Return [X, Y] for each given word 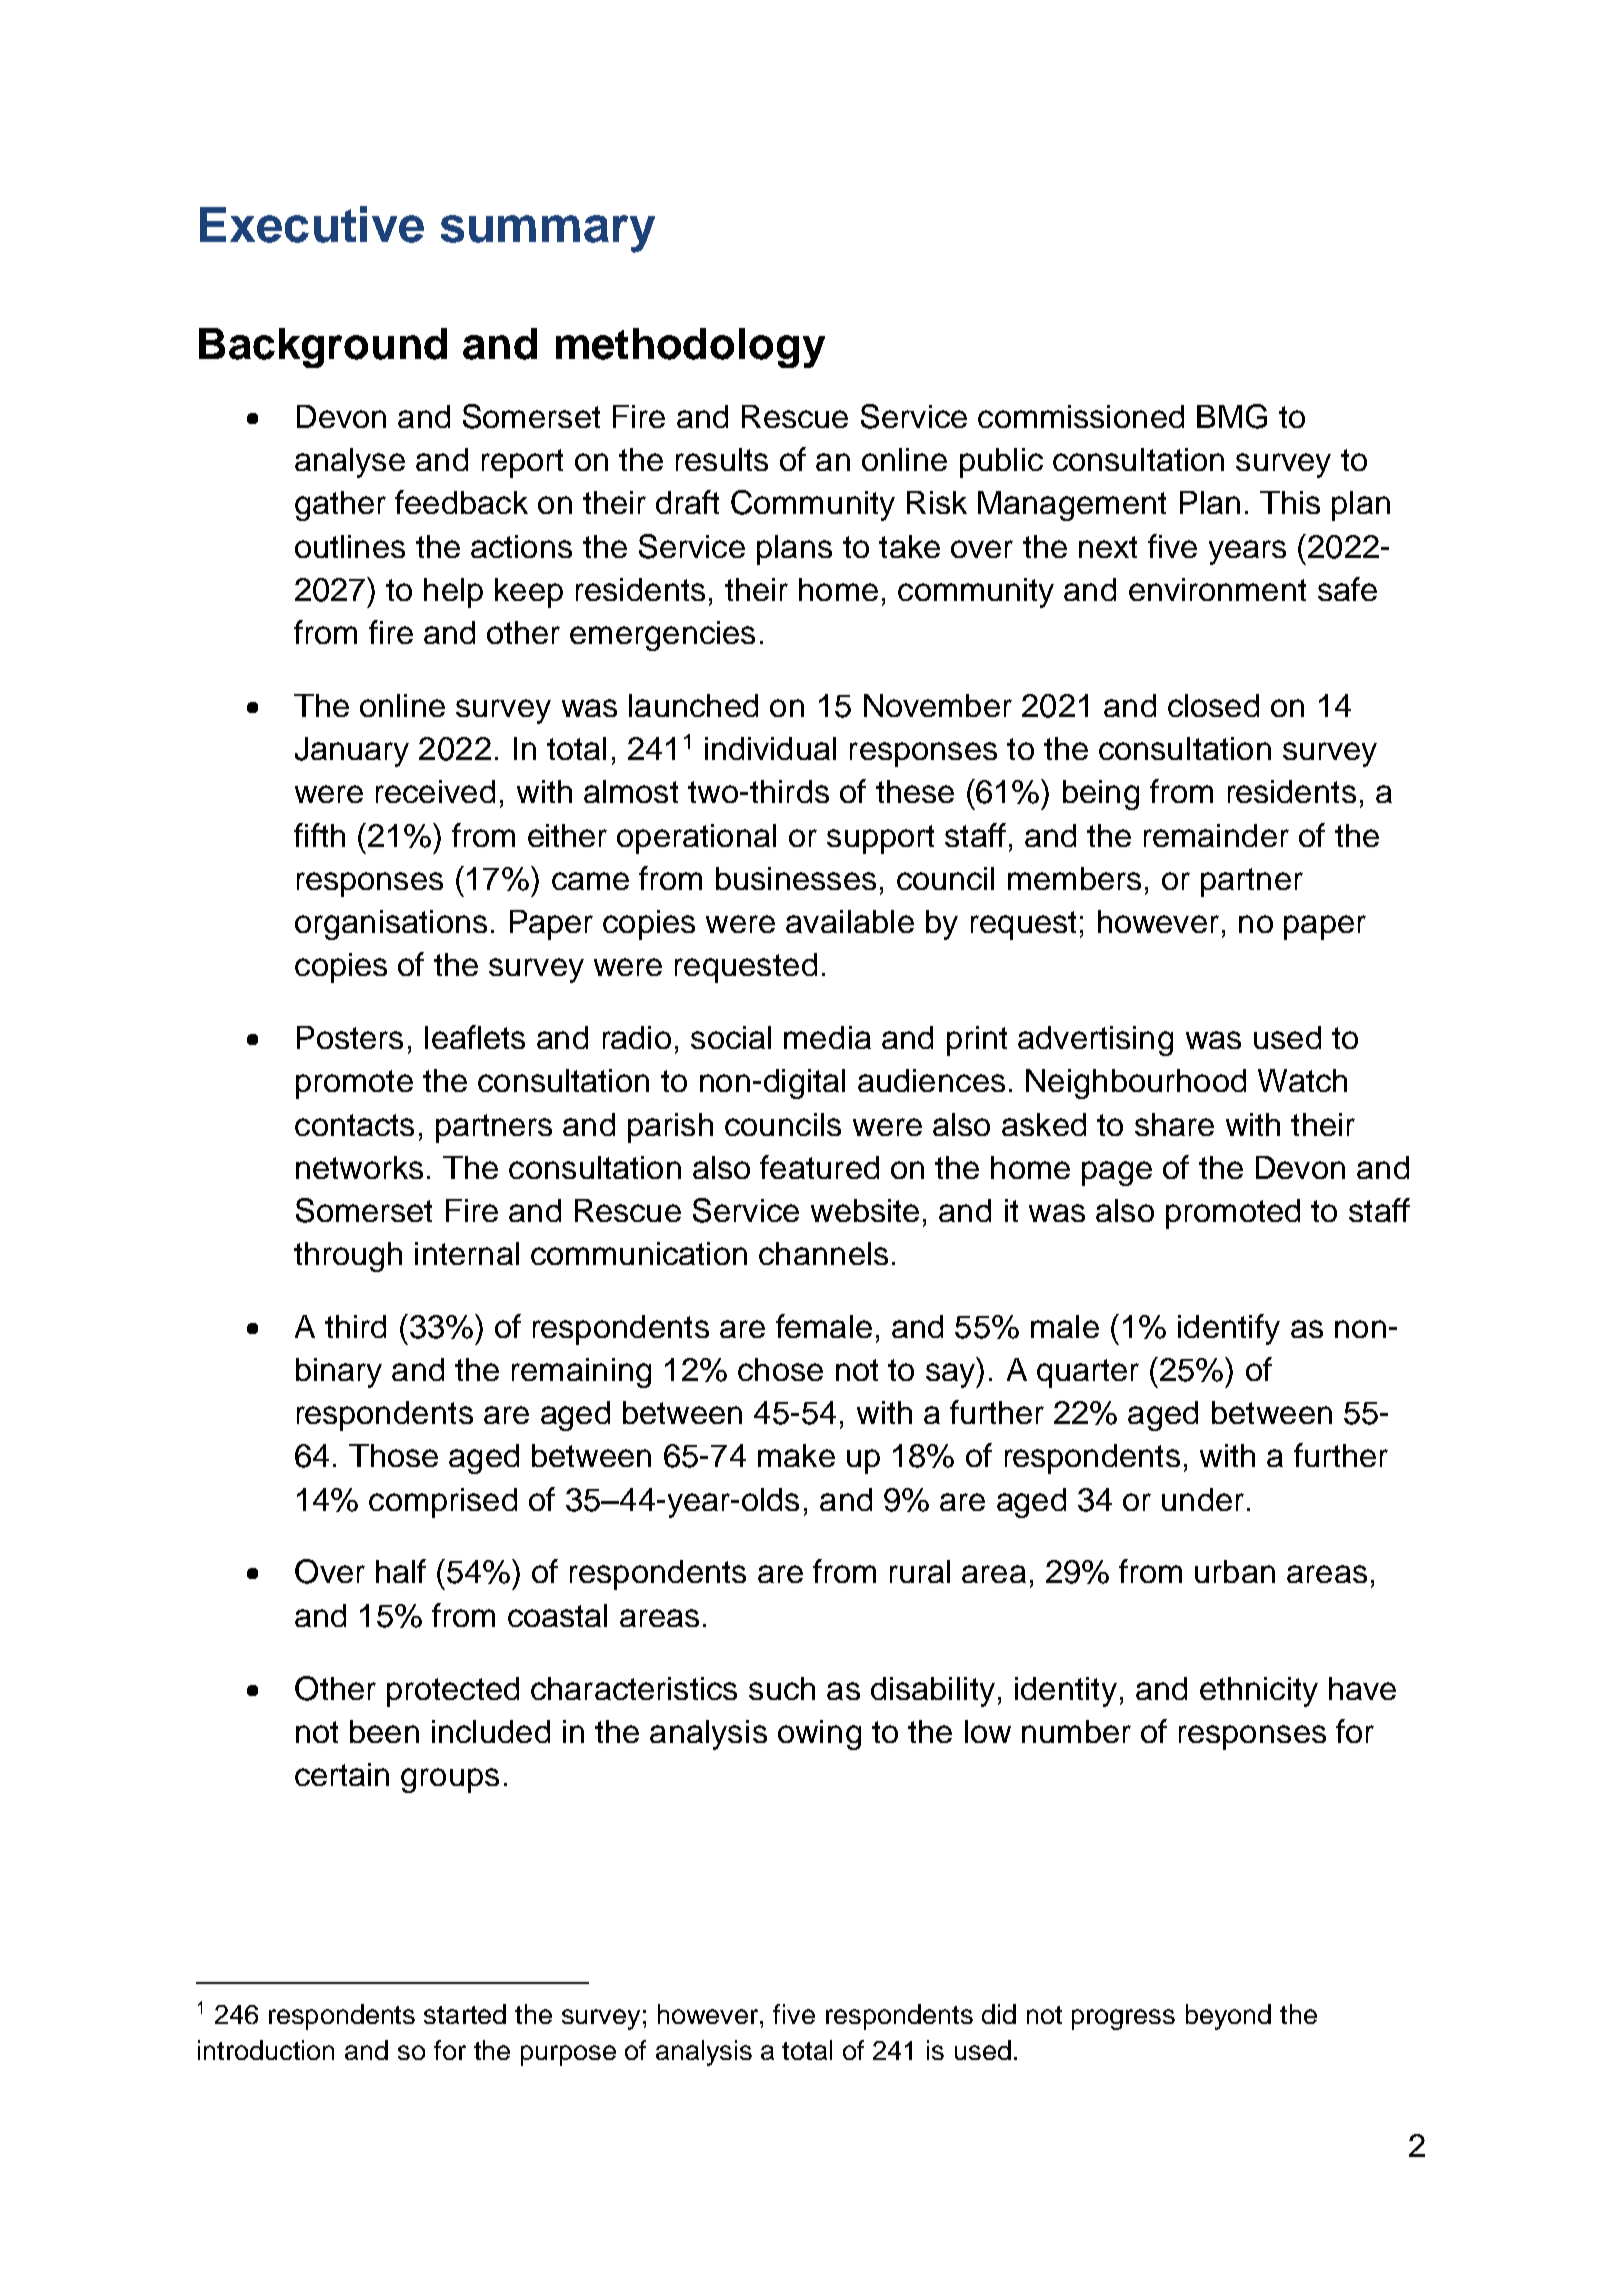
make [796, 1455]
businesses [796, 878]
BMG [1232, 416]
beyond [1228, 2017]
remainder [1216, 835]
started [465, 2014]
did [999, 2014]
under [1203, 1499]
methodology [690, 348]
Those [393, 1455]
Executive [312, 224]
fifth [319, 835]
